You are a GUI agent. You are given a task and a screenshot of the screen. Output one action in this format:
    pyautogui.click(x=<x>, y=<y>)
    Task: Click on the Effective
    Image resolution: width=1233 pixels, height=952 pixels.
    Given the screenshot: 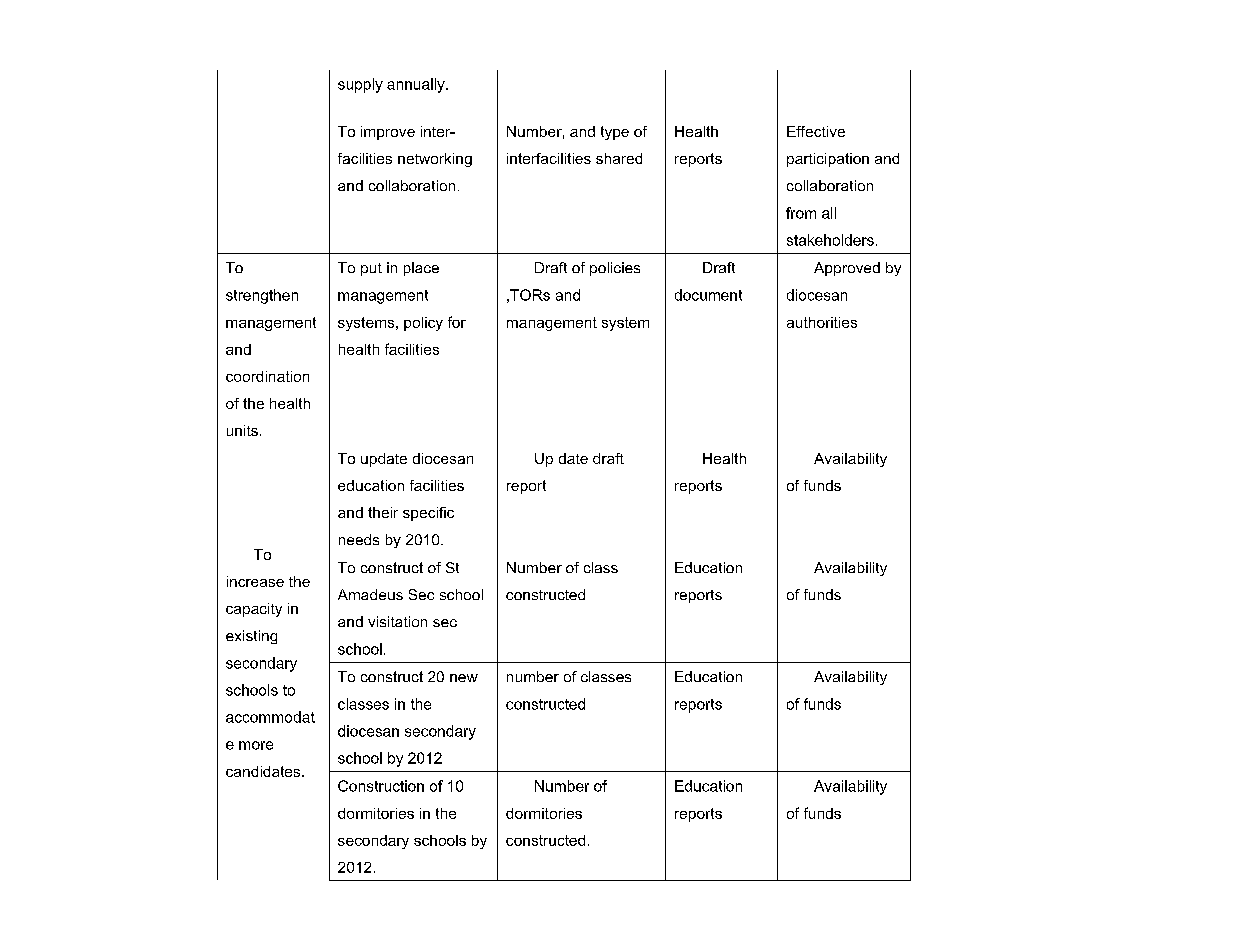 What is the action you would take?
    pyautogui.click(x=816, y=131)
